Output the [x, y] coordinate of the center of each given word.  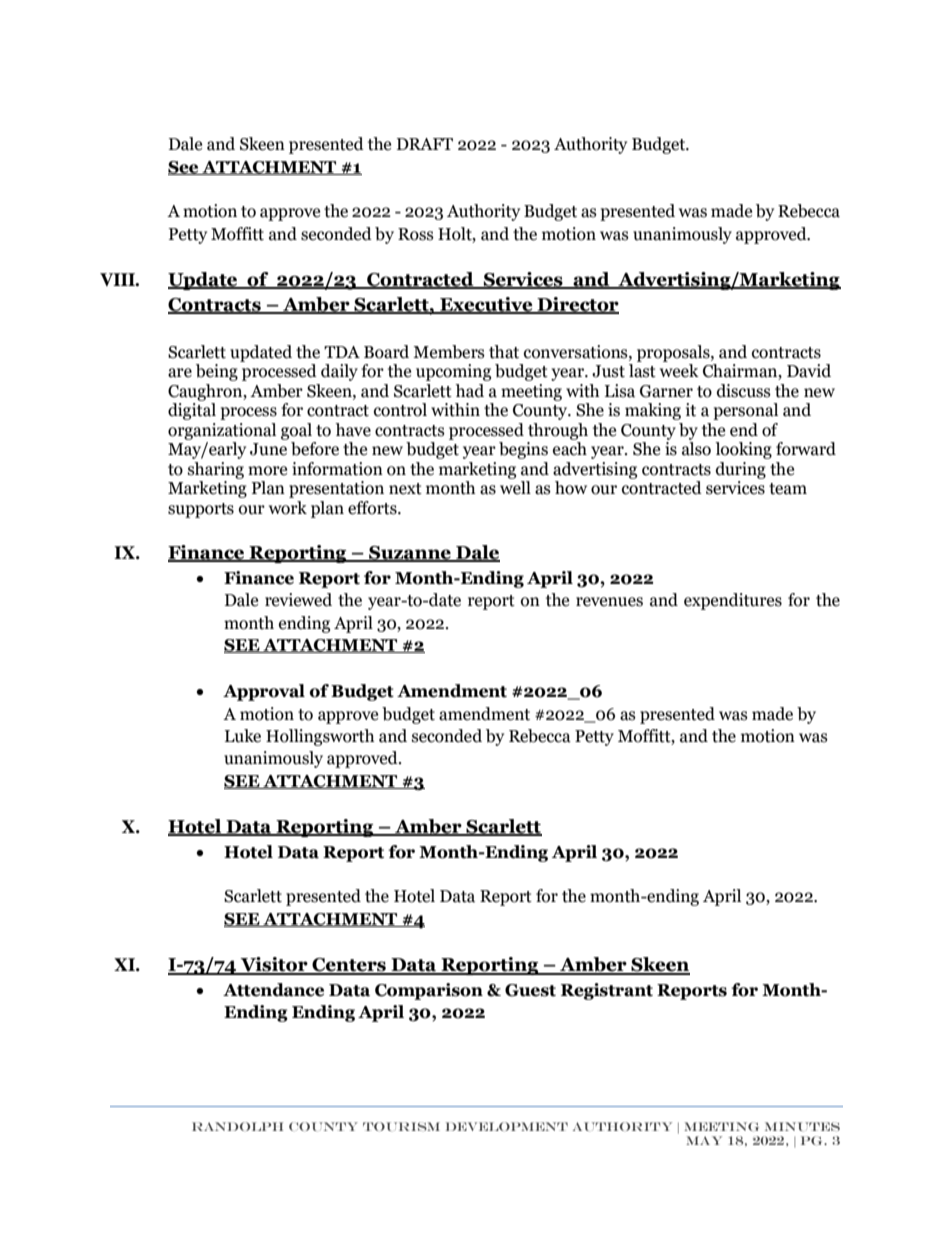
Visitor [274, 965]
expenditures [733, 601]
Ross [416, 234]
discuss [744, 391]
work [288, 508]
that [504, 352]
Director [577, 305]
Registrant [607, 991]
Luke [243, 736]
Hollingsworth [320, 737]
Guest [530, 990]
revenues [609, 602]
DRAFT [425, 144]
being [217, 372]
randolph [237, 1126]
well [515, 488]
